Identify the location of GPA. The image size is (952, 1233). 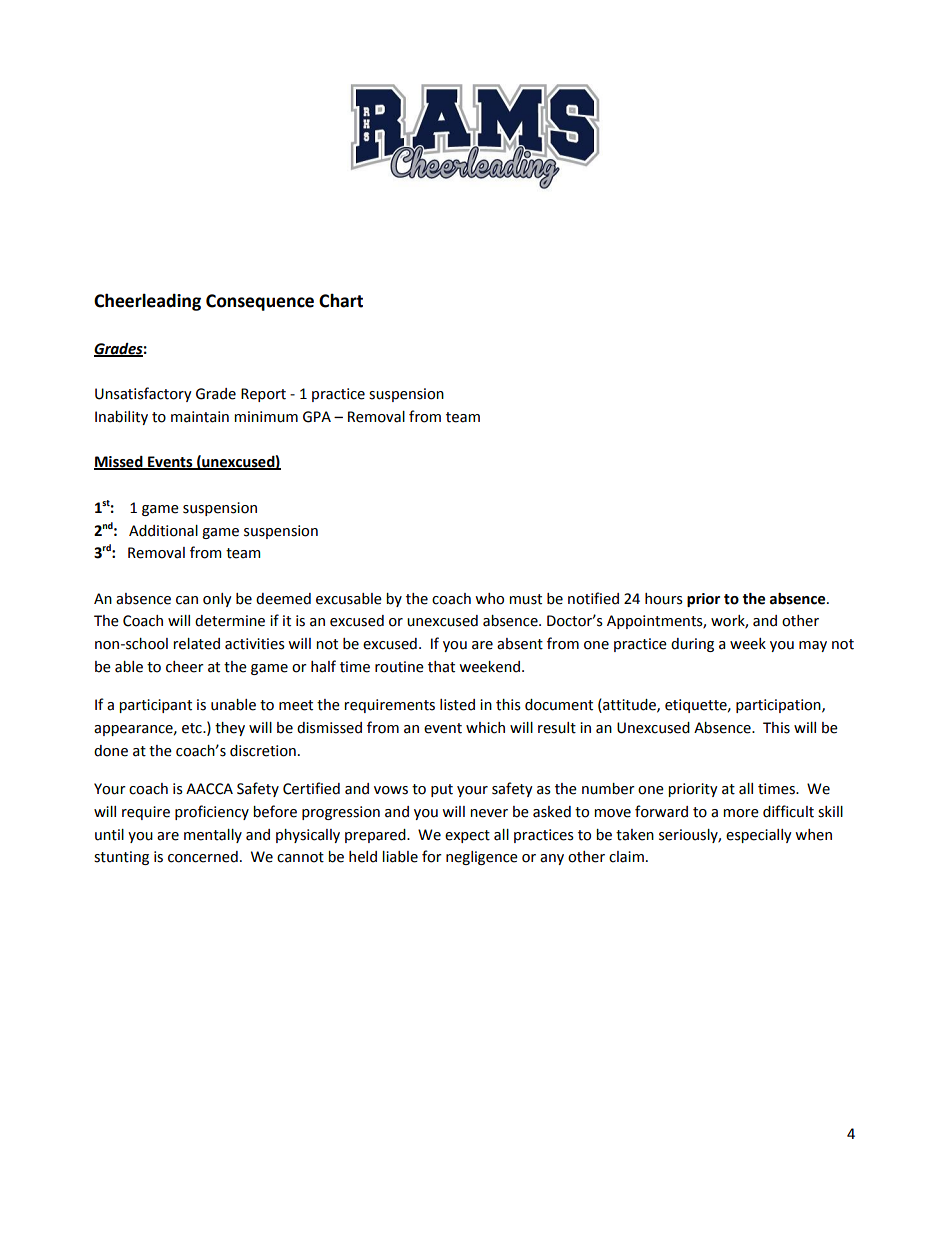
(317, 417).
